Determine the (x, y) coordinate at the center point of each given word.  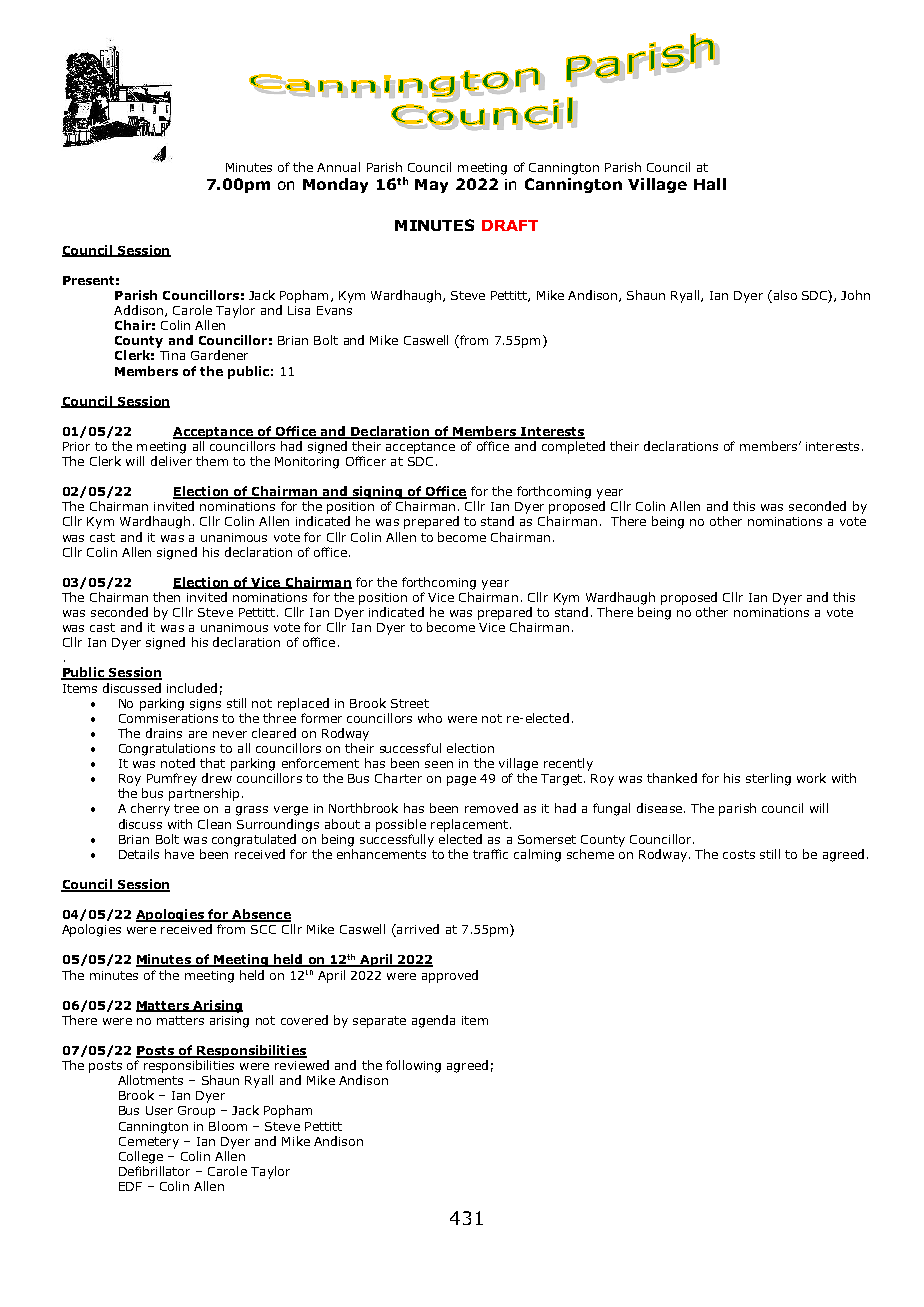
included (192, 688)
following (413, 1066)
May (431, 186)
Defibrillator (154, 1171)
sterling (768, 779)
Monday (335, 185)
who (430, 718)
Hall (710, 184)
